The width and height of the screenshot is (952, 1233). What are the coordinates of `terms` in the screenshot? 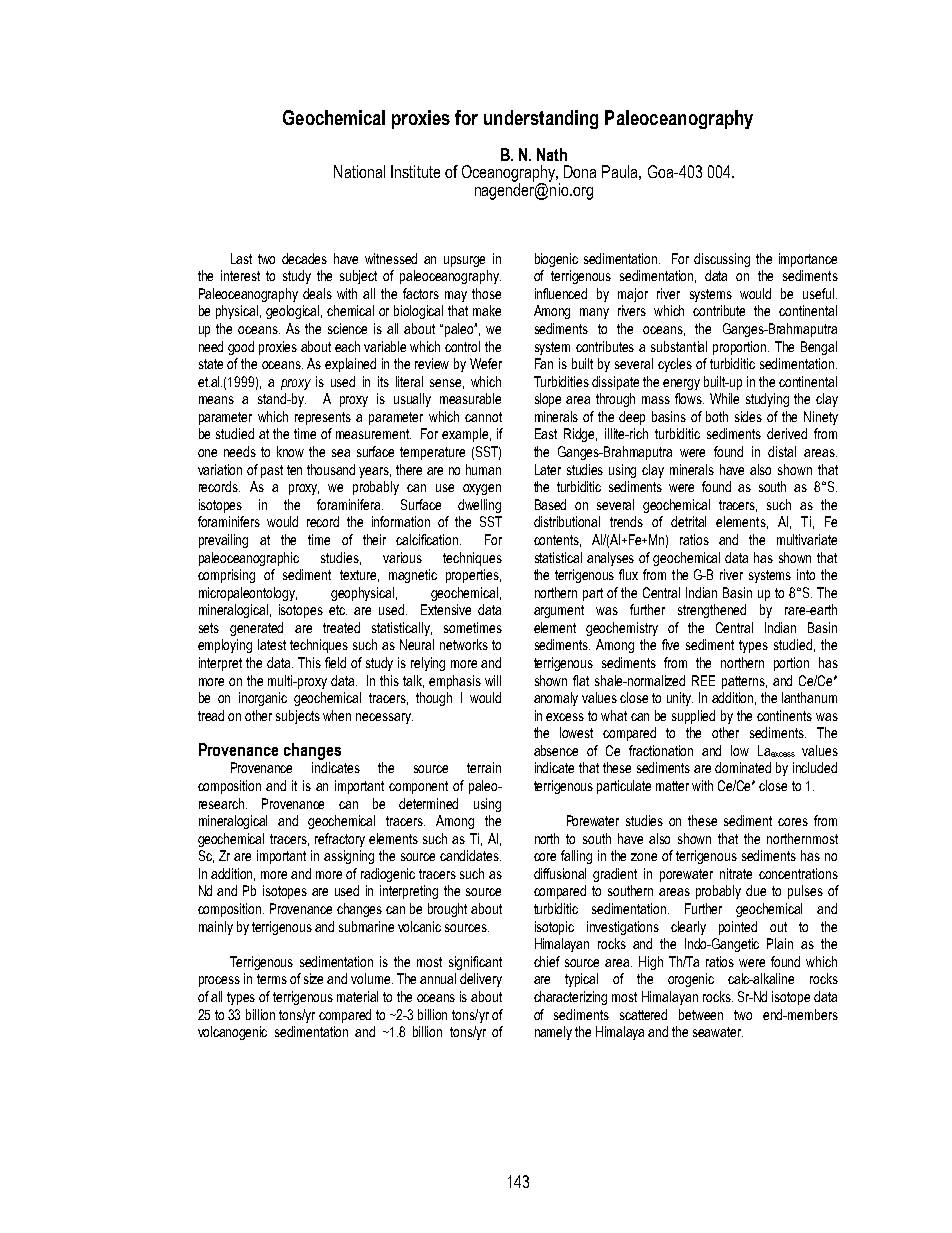 It's located at (272, 979).
